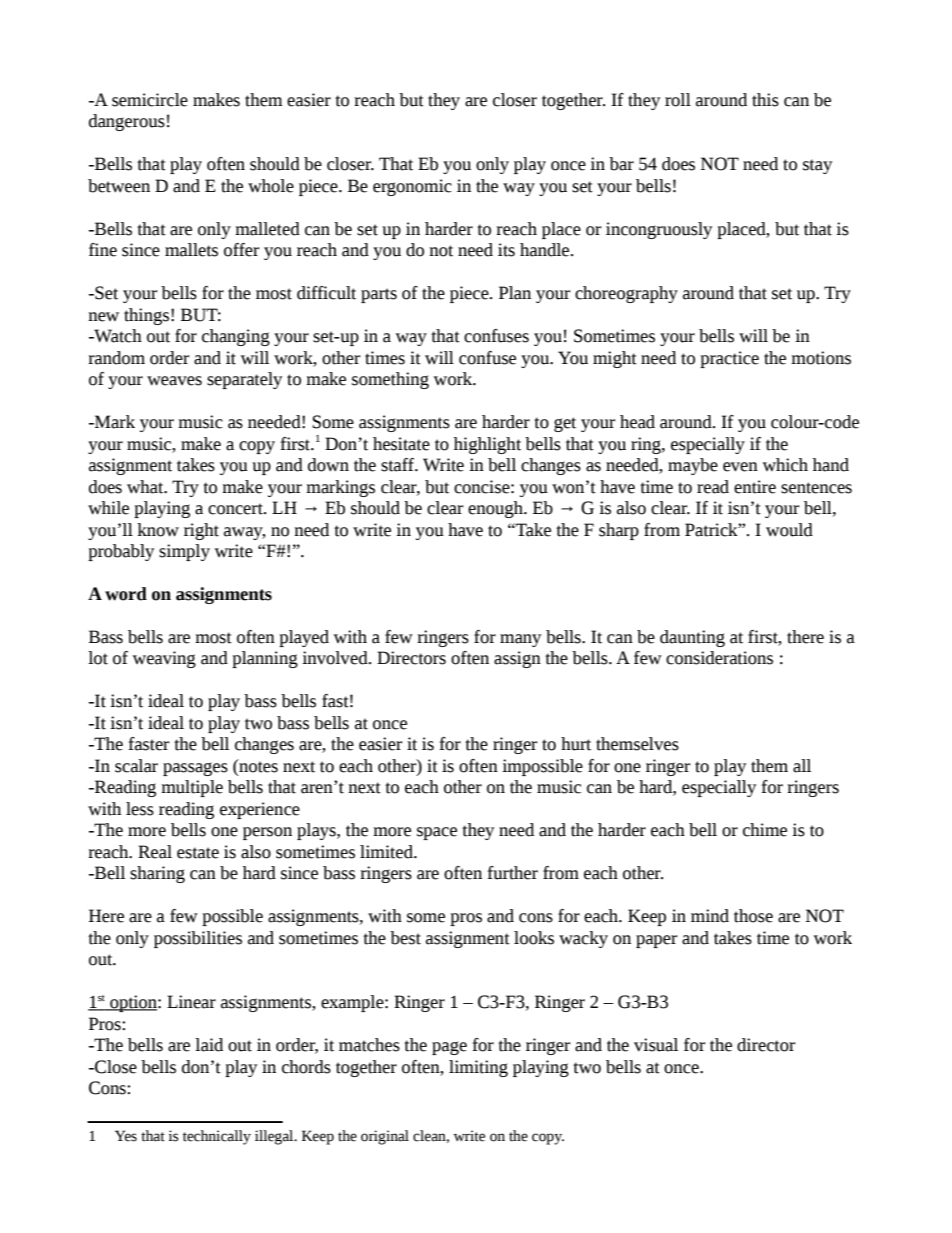 The width and height of the screenshot is (952, 1233). Describe the element at coordinates (740, 467) in the screenshot. I see `even` at that location.
